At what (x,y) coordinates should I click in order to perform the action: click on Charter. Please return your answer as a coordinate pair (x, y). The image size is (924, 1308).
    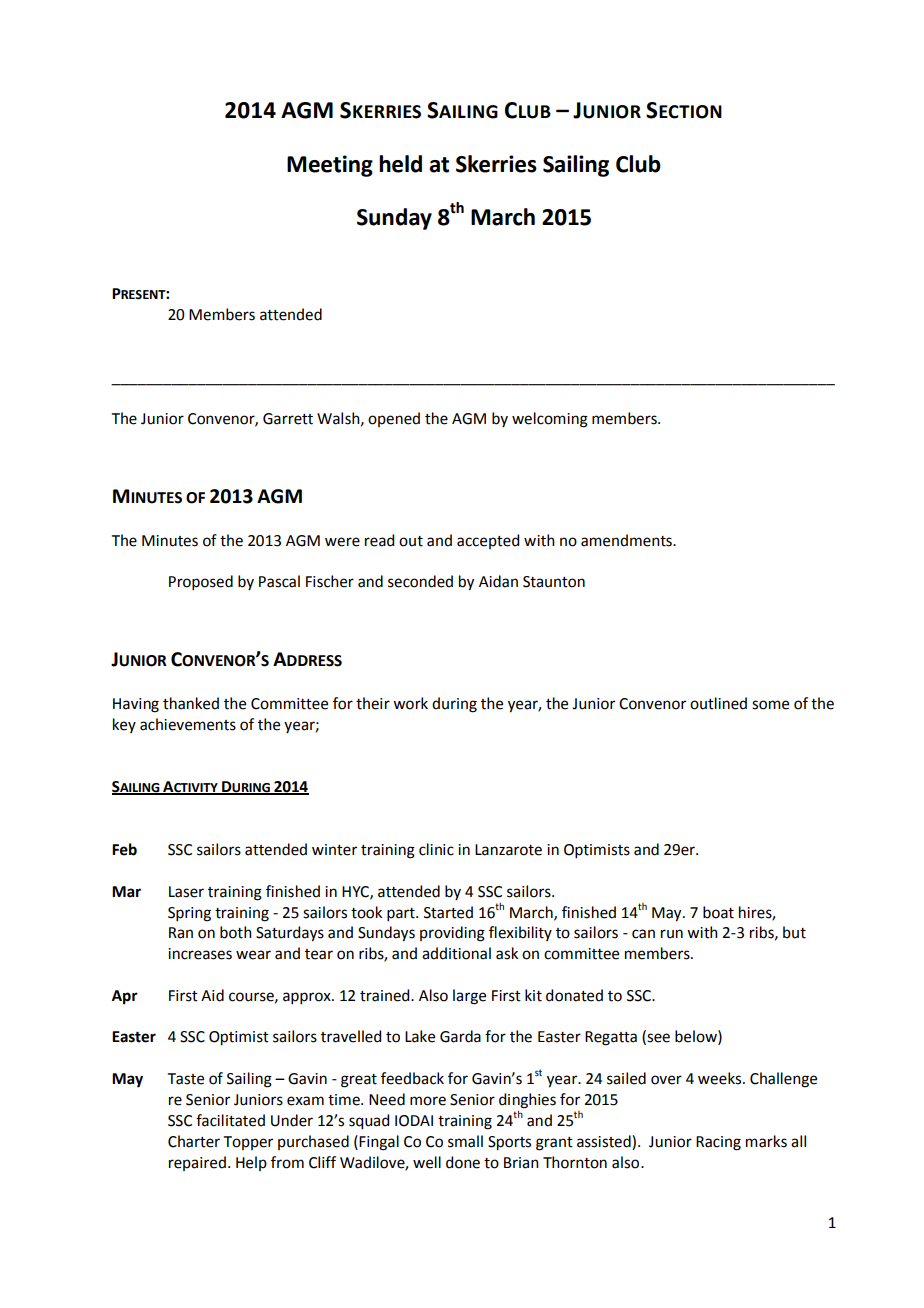
    Looking at the image, I should click on (194, 1141).
